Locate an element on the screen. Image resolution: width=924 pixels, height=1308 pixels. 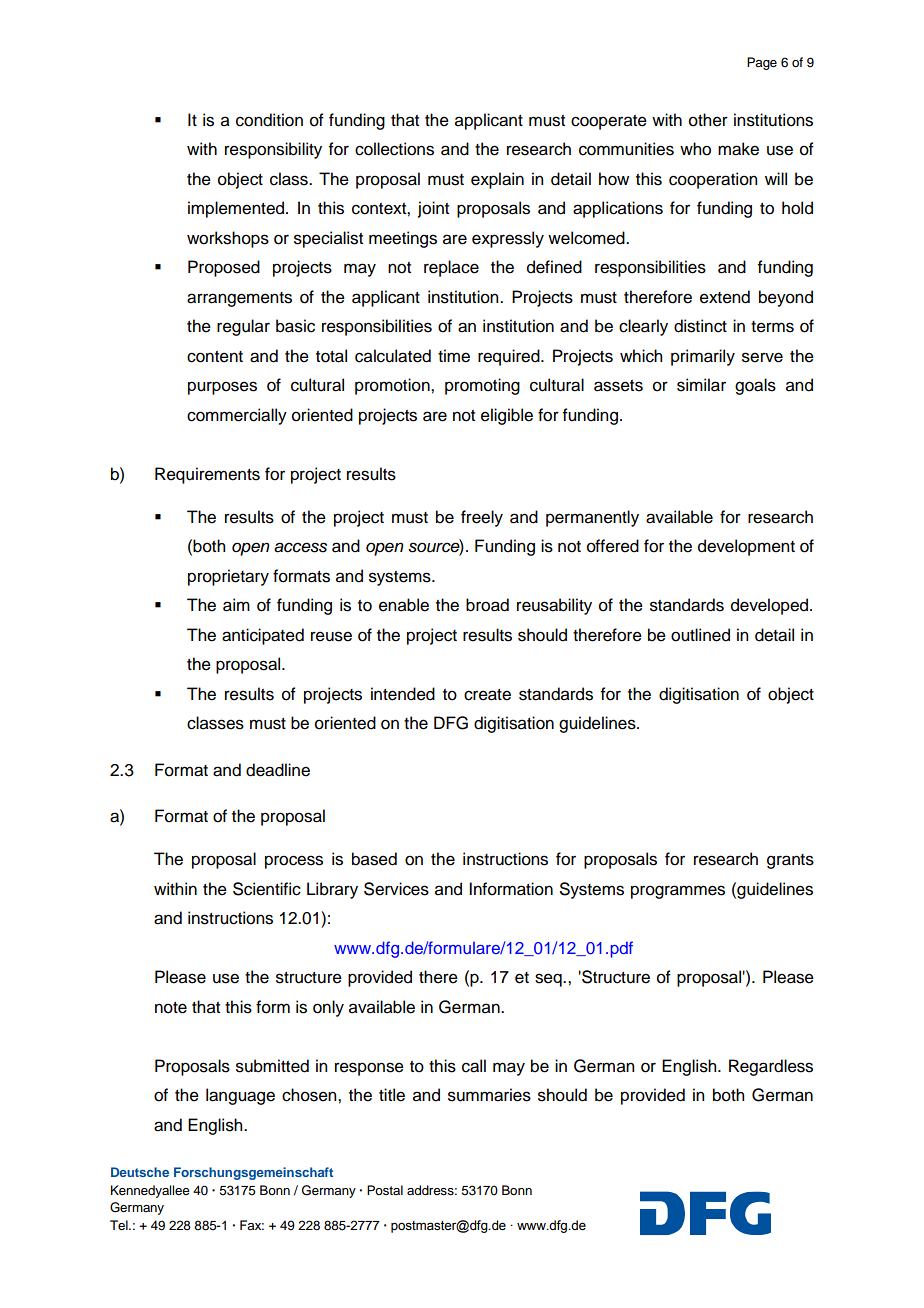
Deutsche is located at coordinates (140, 1172).
